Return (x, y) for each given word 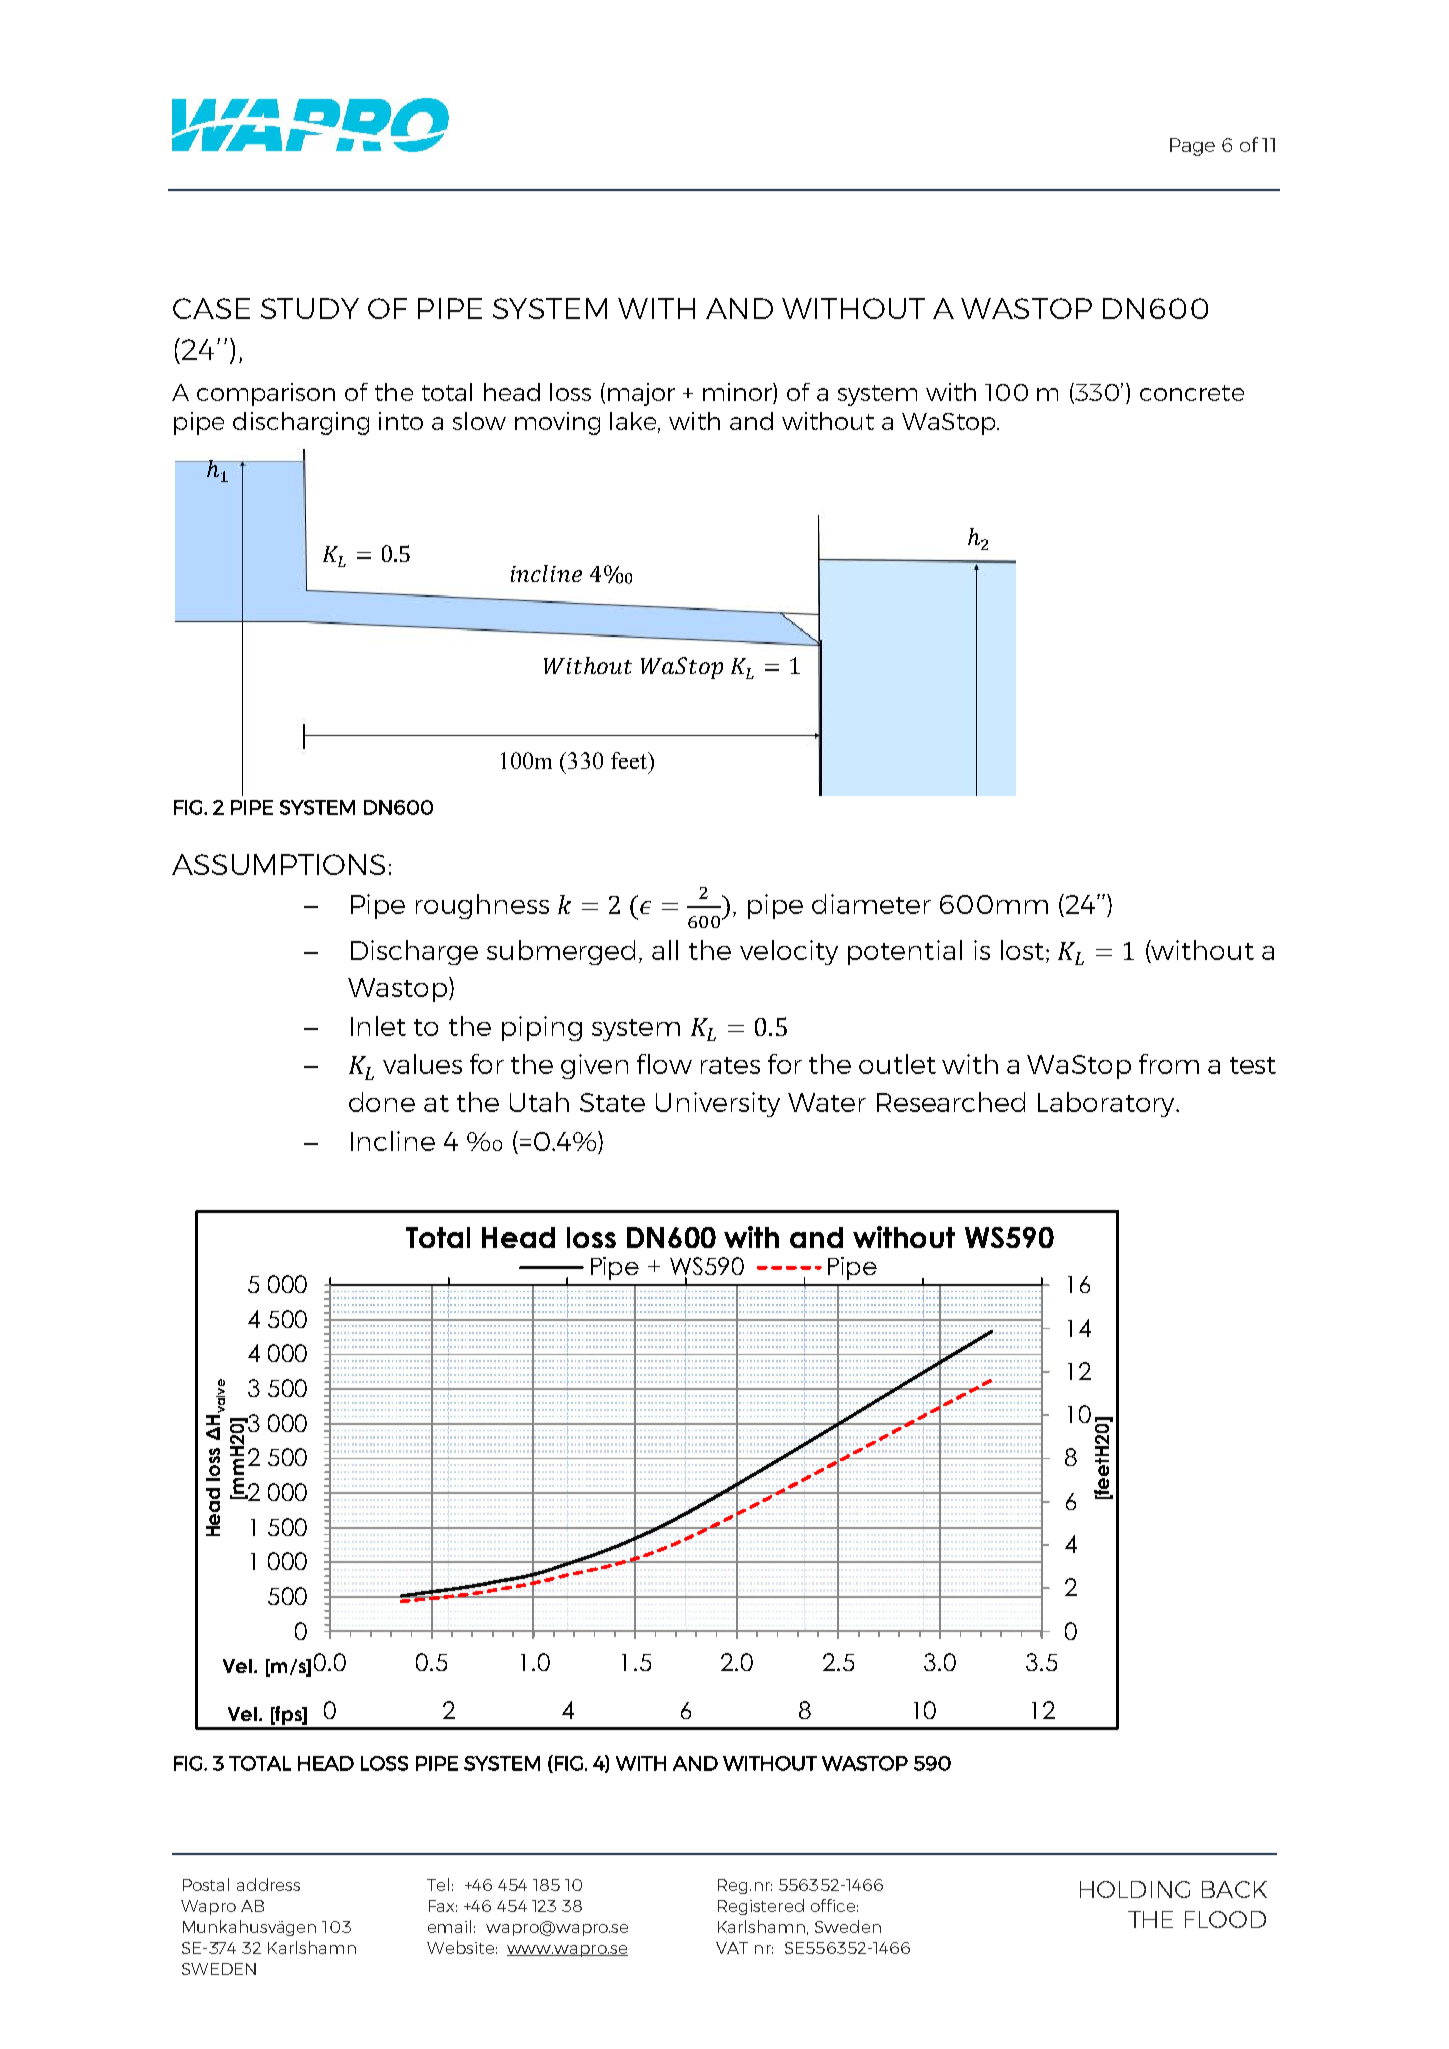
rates (730, 1065)
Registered (761, 1907)
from (1169, 1064)
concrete (1192, 393)
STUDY (310, 308)
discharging (301, 423)
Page (1192, 147)
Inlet (378, 1026)
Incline (393, 1141)
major (641, 394)
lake (635, 422)
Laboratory (1107, 1104)
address (268, 1884)
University (718, 1104)
